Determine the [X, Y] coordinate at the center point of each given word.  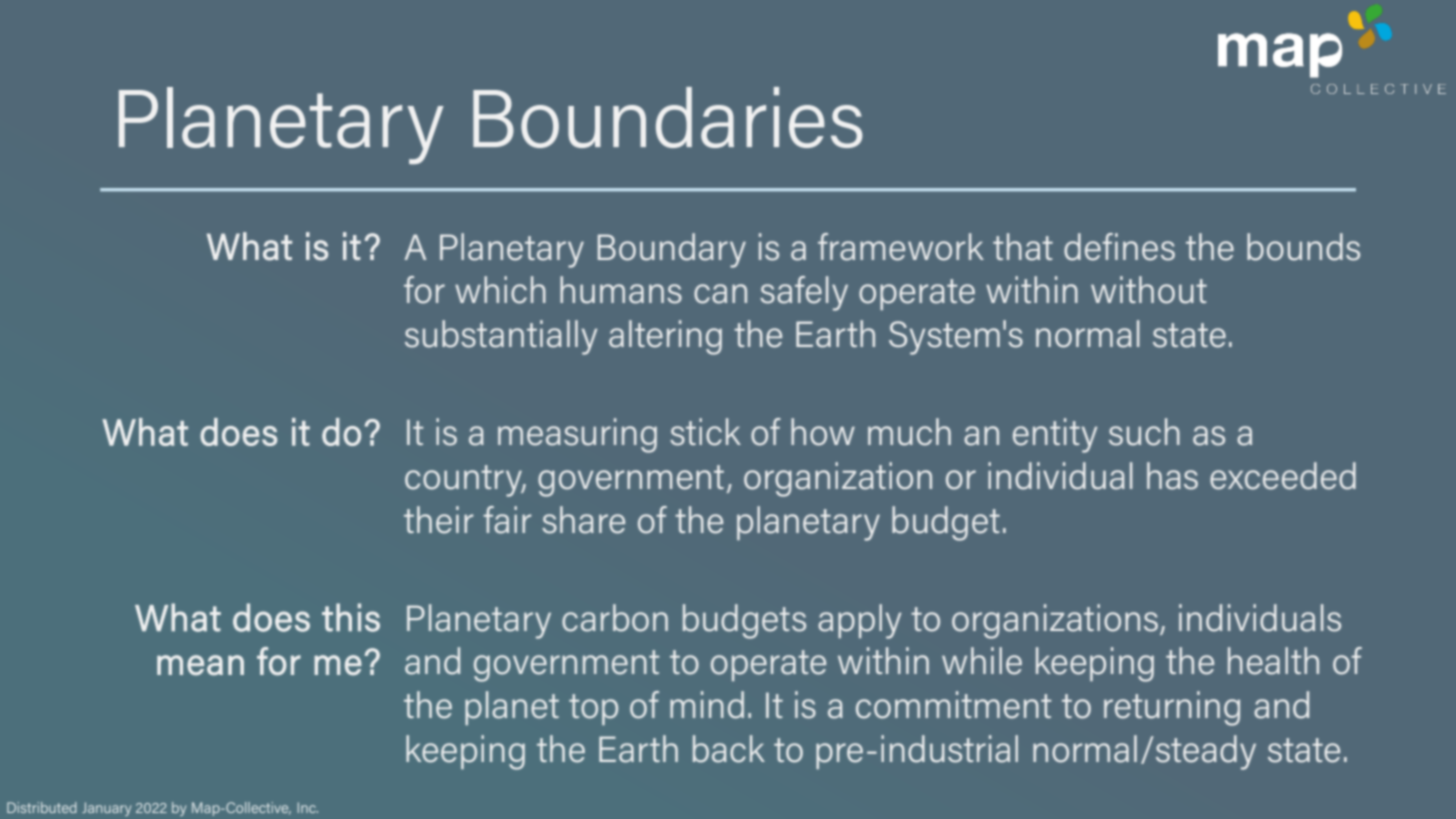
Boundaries [668, 117]
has [1172, 476]
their [438, 520]
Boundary [672, 250]
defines [1119, 247]
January [106, 809]
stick [705, 432]
